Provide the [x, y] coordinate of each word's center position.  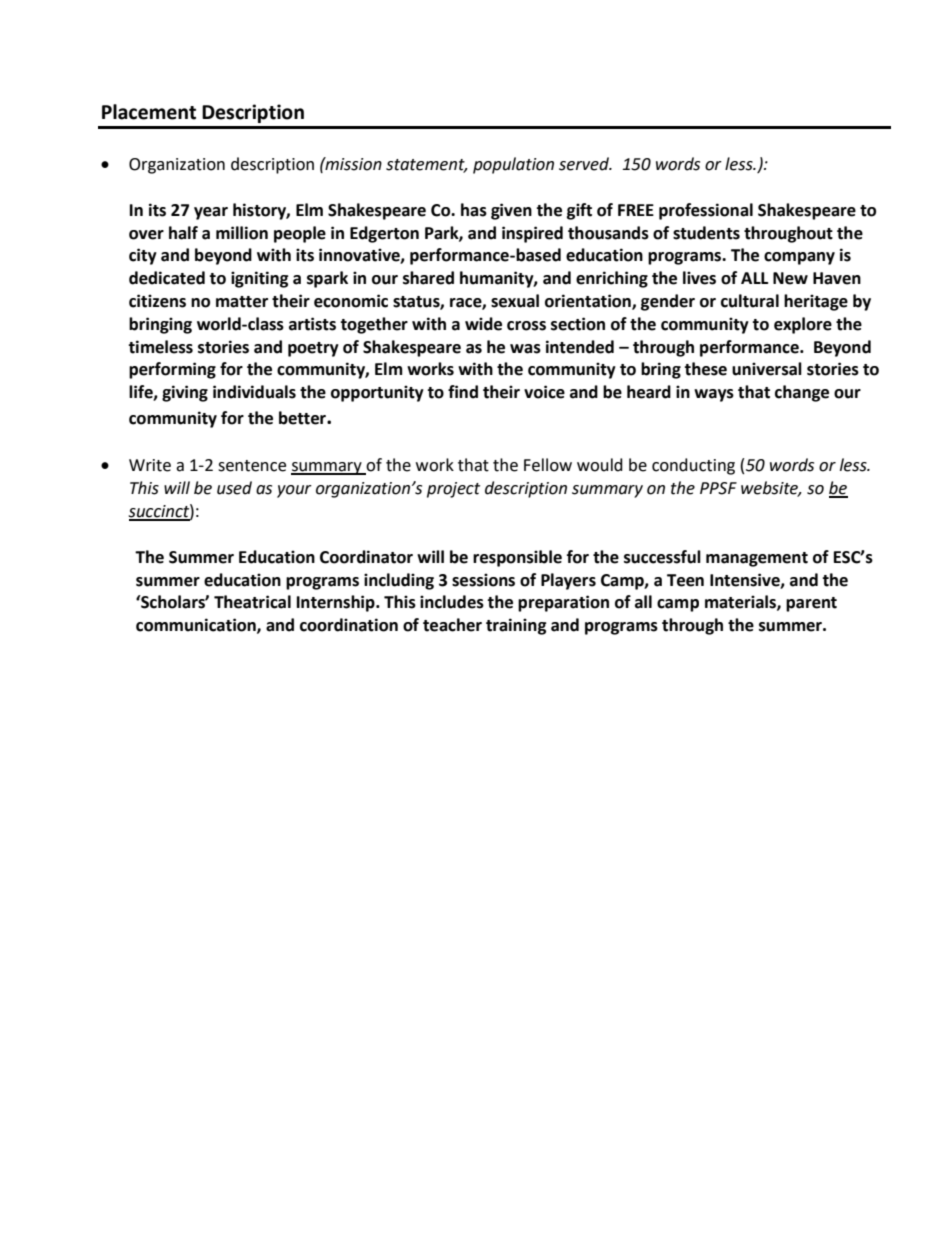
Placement [149, 112]
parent [811, 604]
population [513, 165]
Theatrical [252, 602]
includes [452, 602]
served [585, 164]
